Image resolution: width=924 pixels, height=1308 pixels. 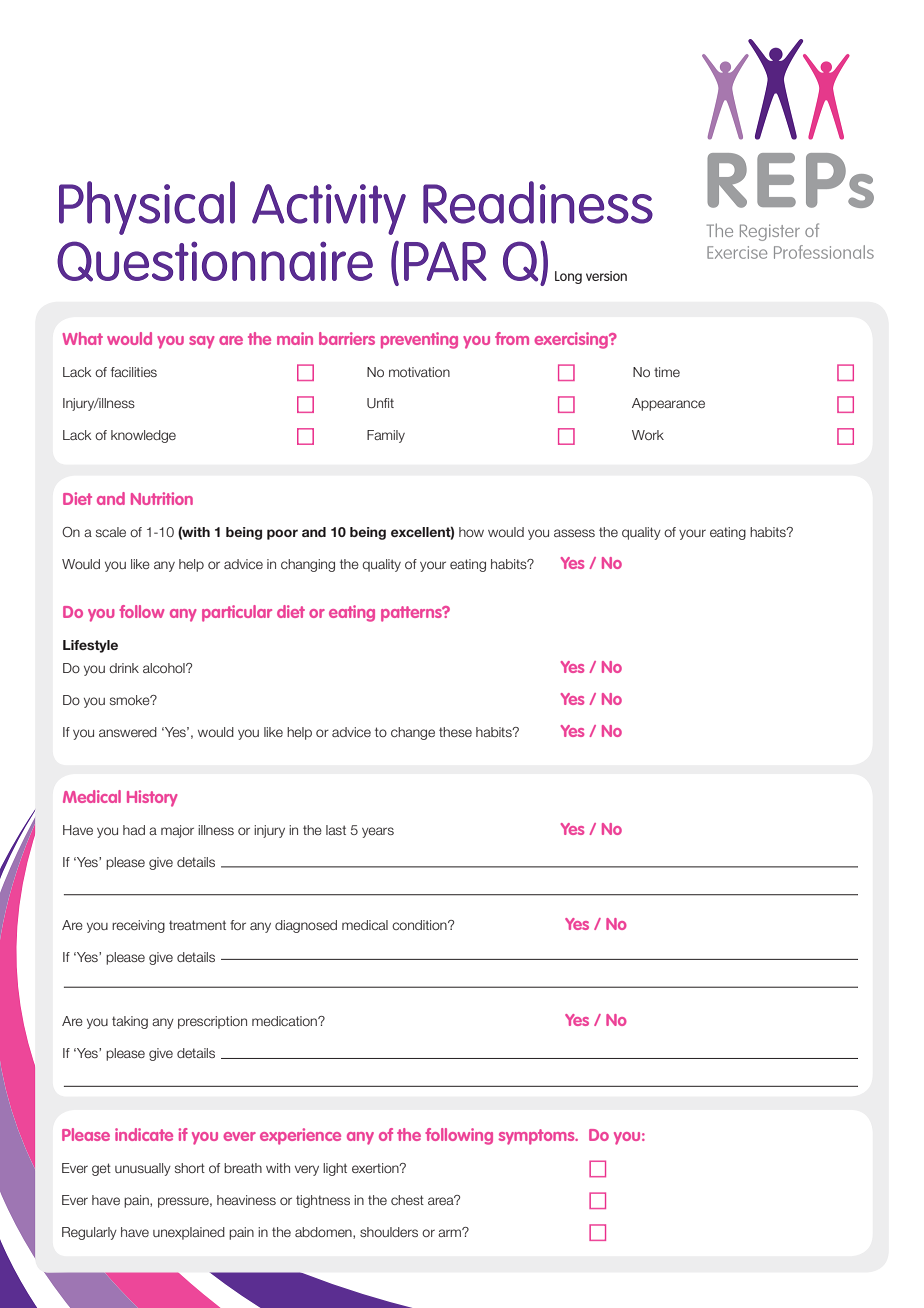 I want to click on version, so click(x=606, y=276).
